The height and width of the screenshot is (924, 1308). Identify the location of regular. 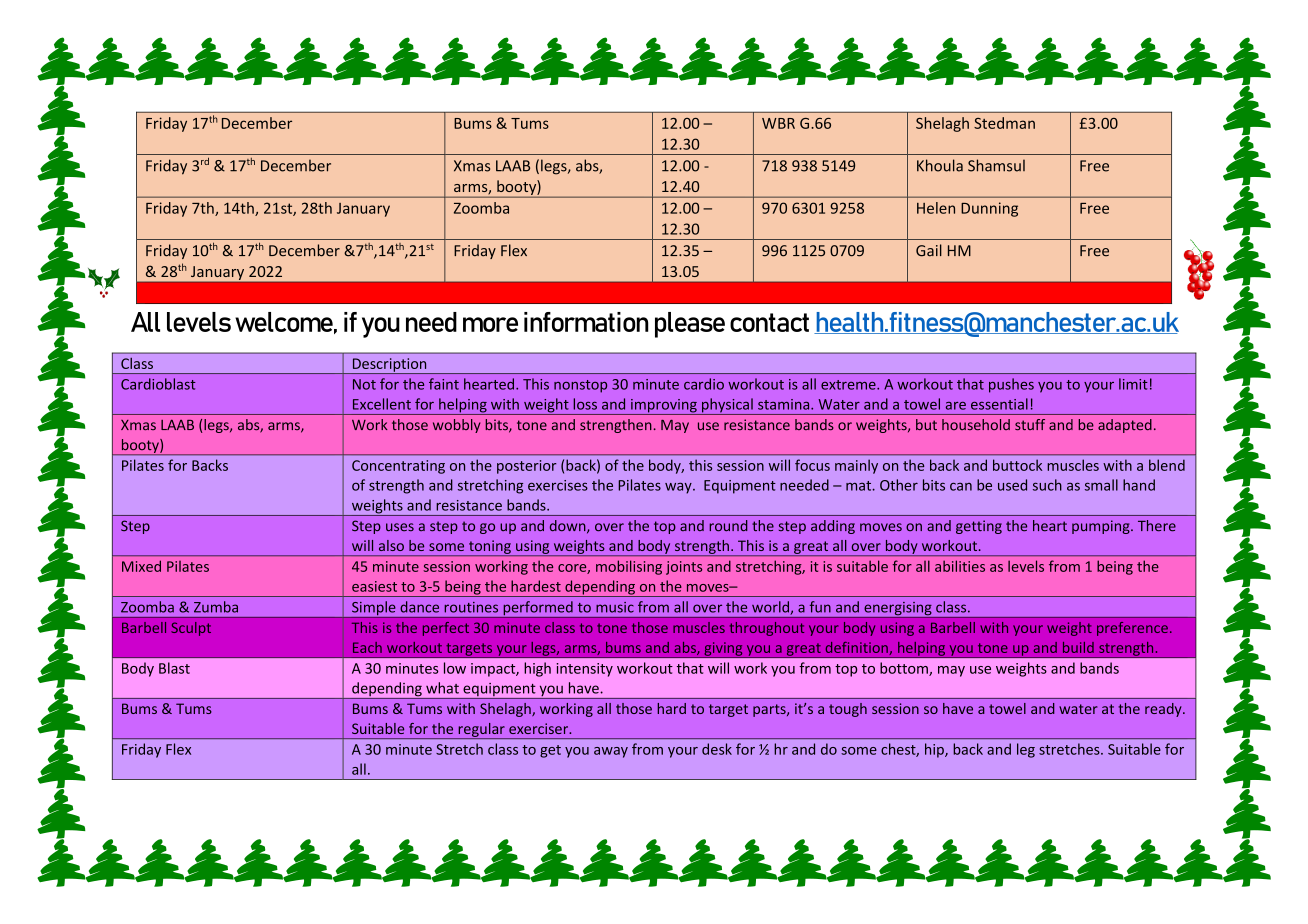
(481, 731).
